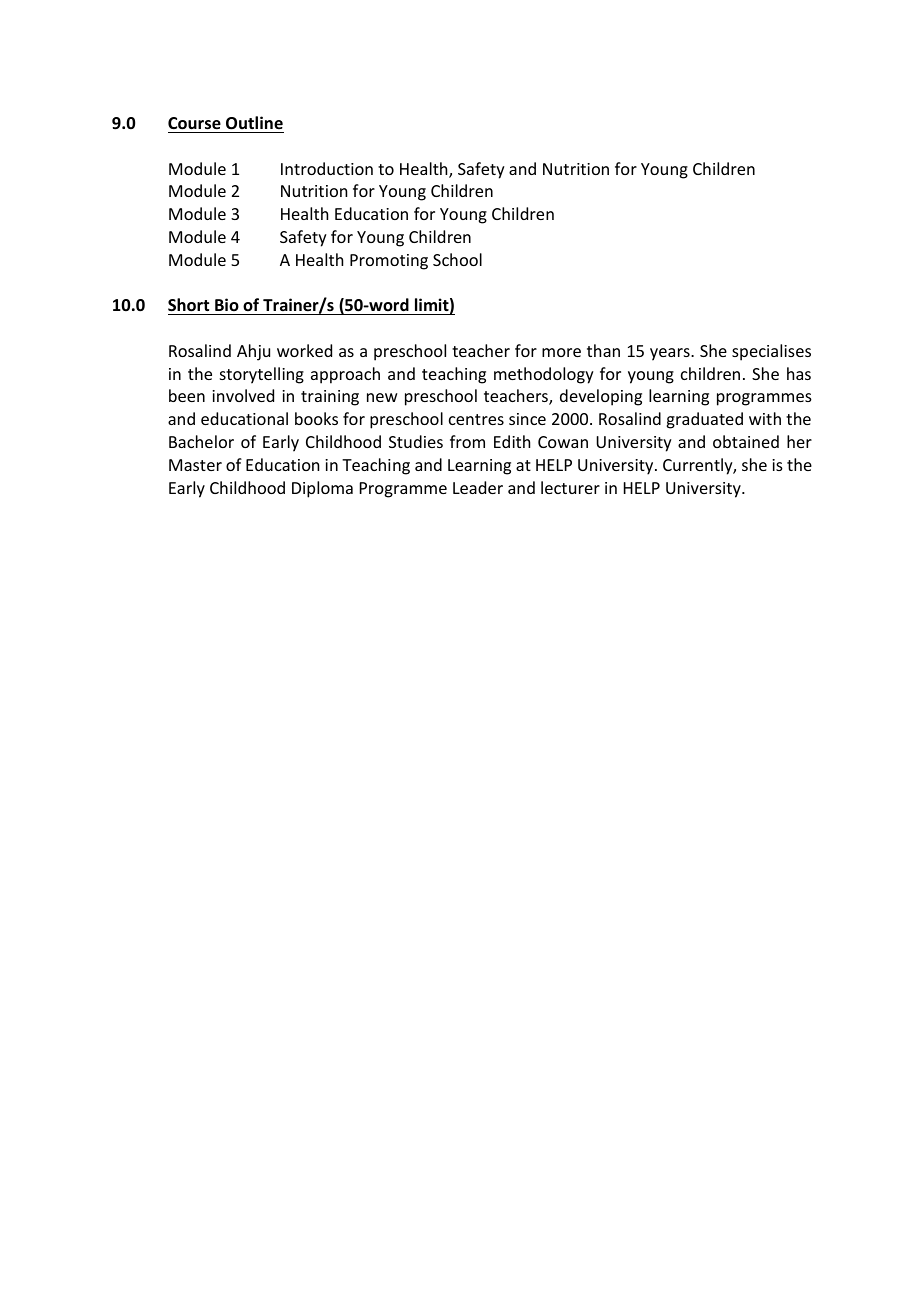  What do you see at coordinates (746, 441) in the screenshot?
I see `obtained` at bounding box center [746, 441].
